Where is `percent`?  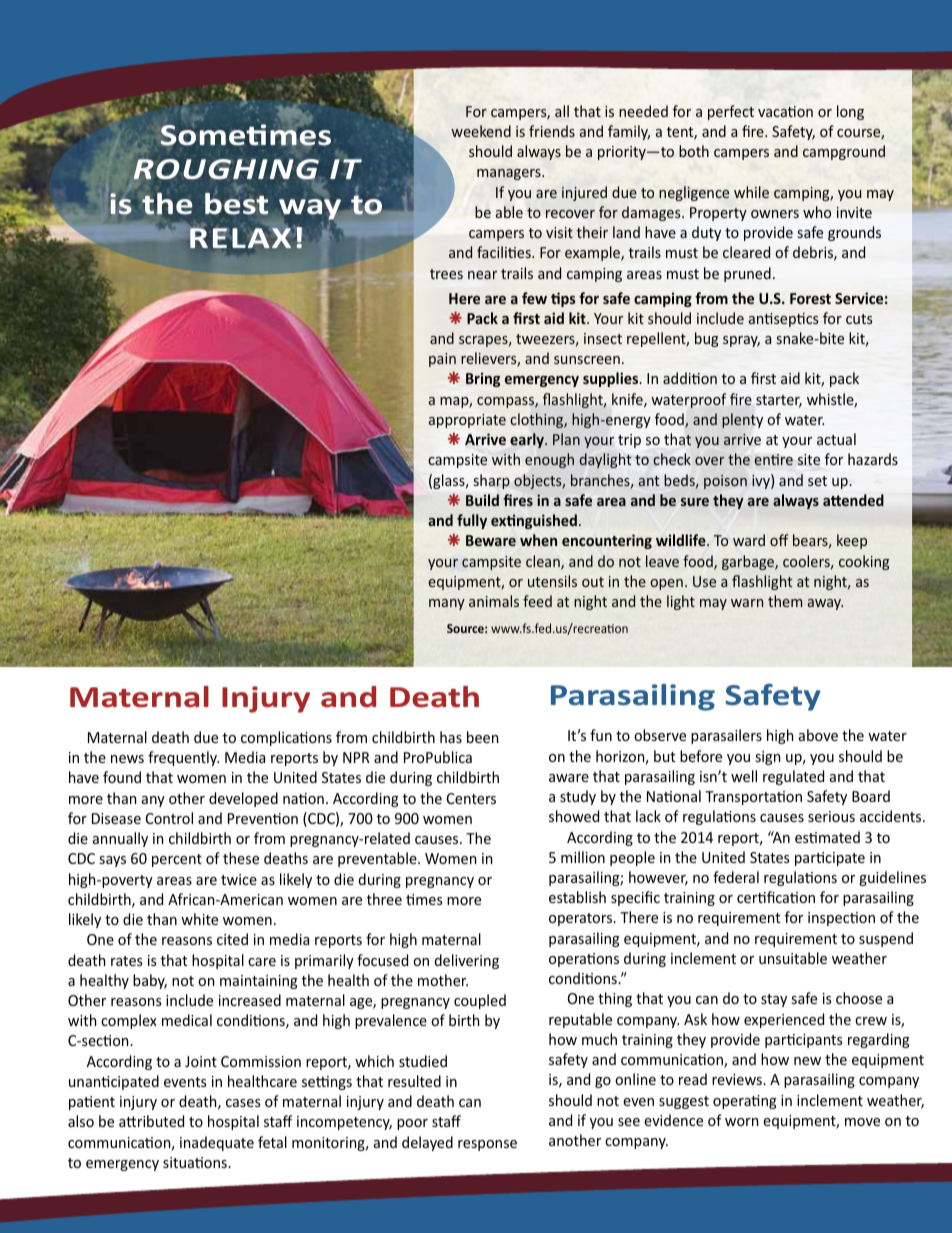
percent is located at coordinates (177, 860).
